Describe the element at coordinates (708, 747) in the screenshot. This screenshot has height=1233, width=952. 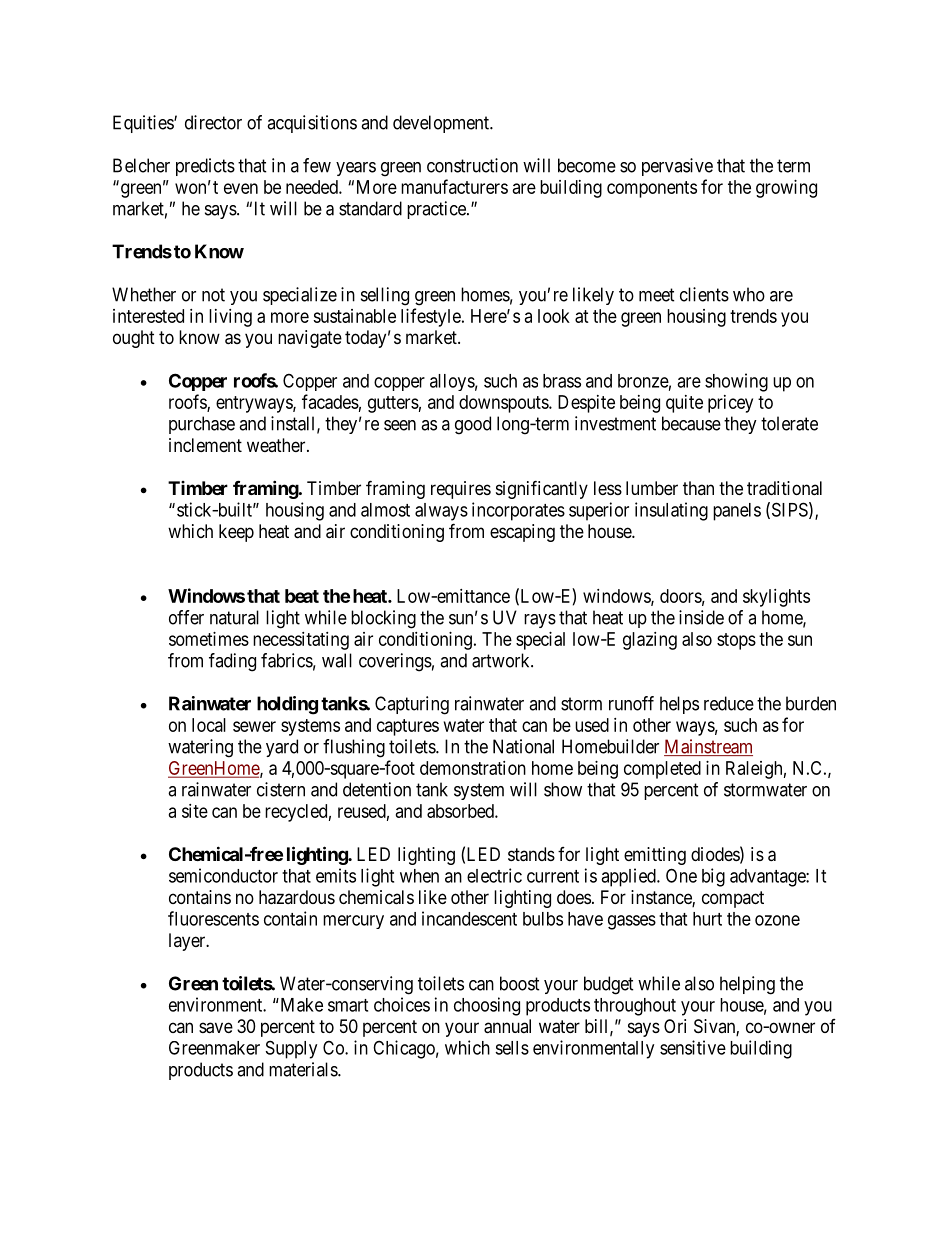
I see `Mainstream` at that location.
